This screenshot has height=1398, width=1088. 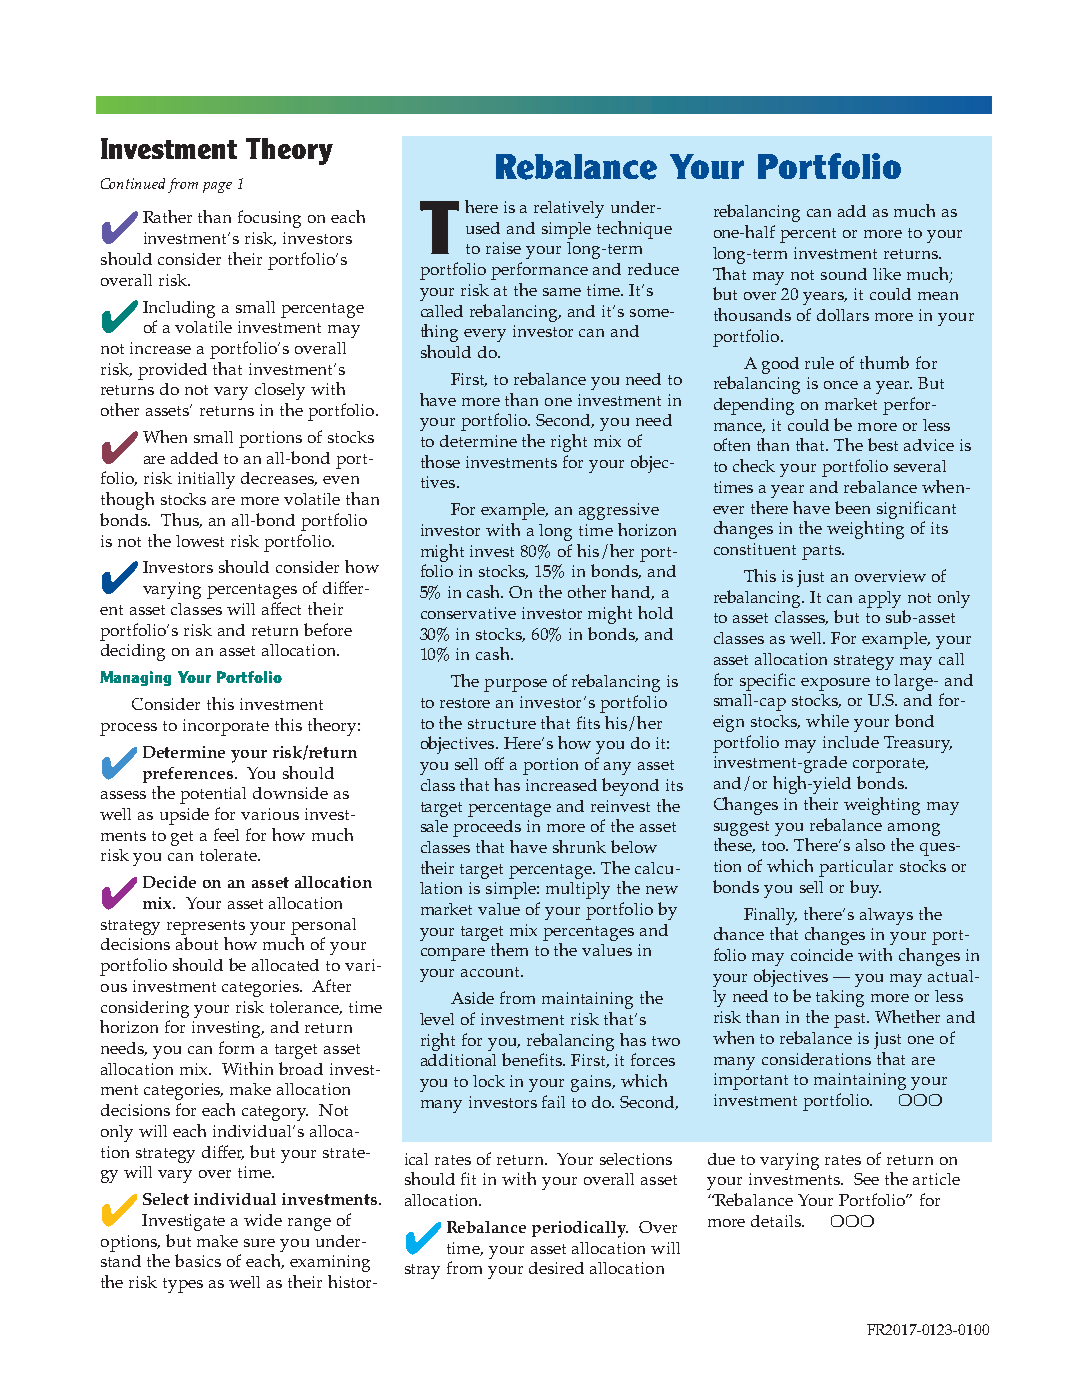 What do you see at coordinates (217, 187) in the screenshot?
I see `page` at bounding box center [217, 187].
